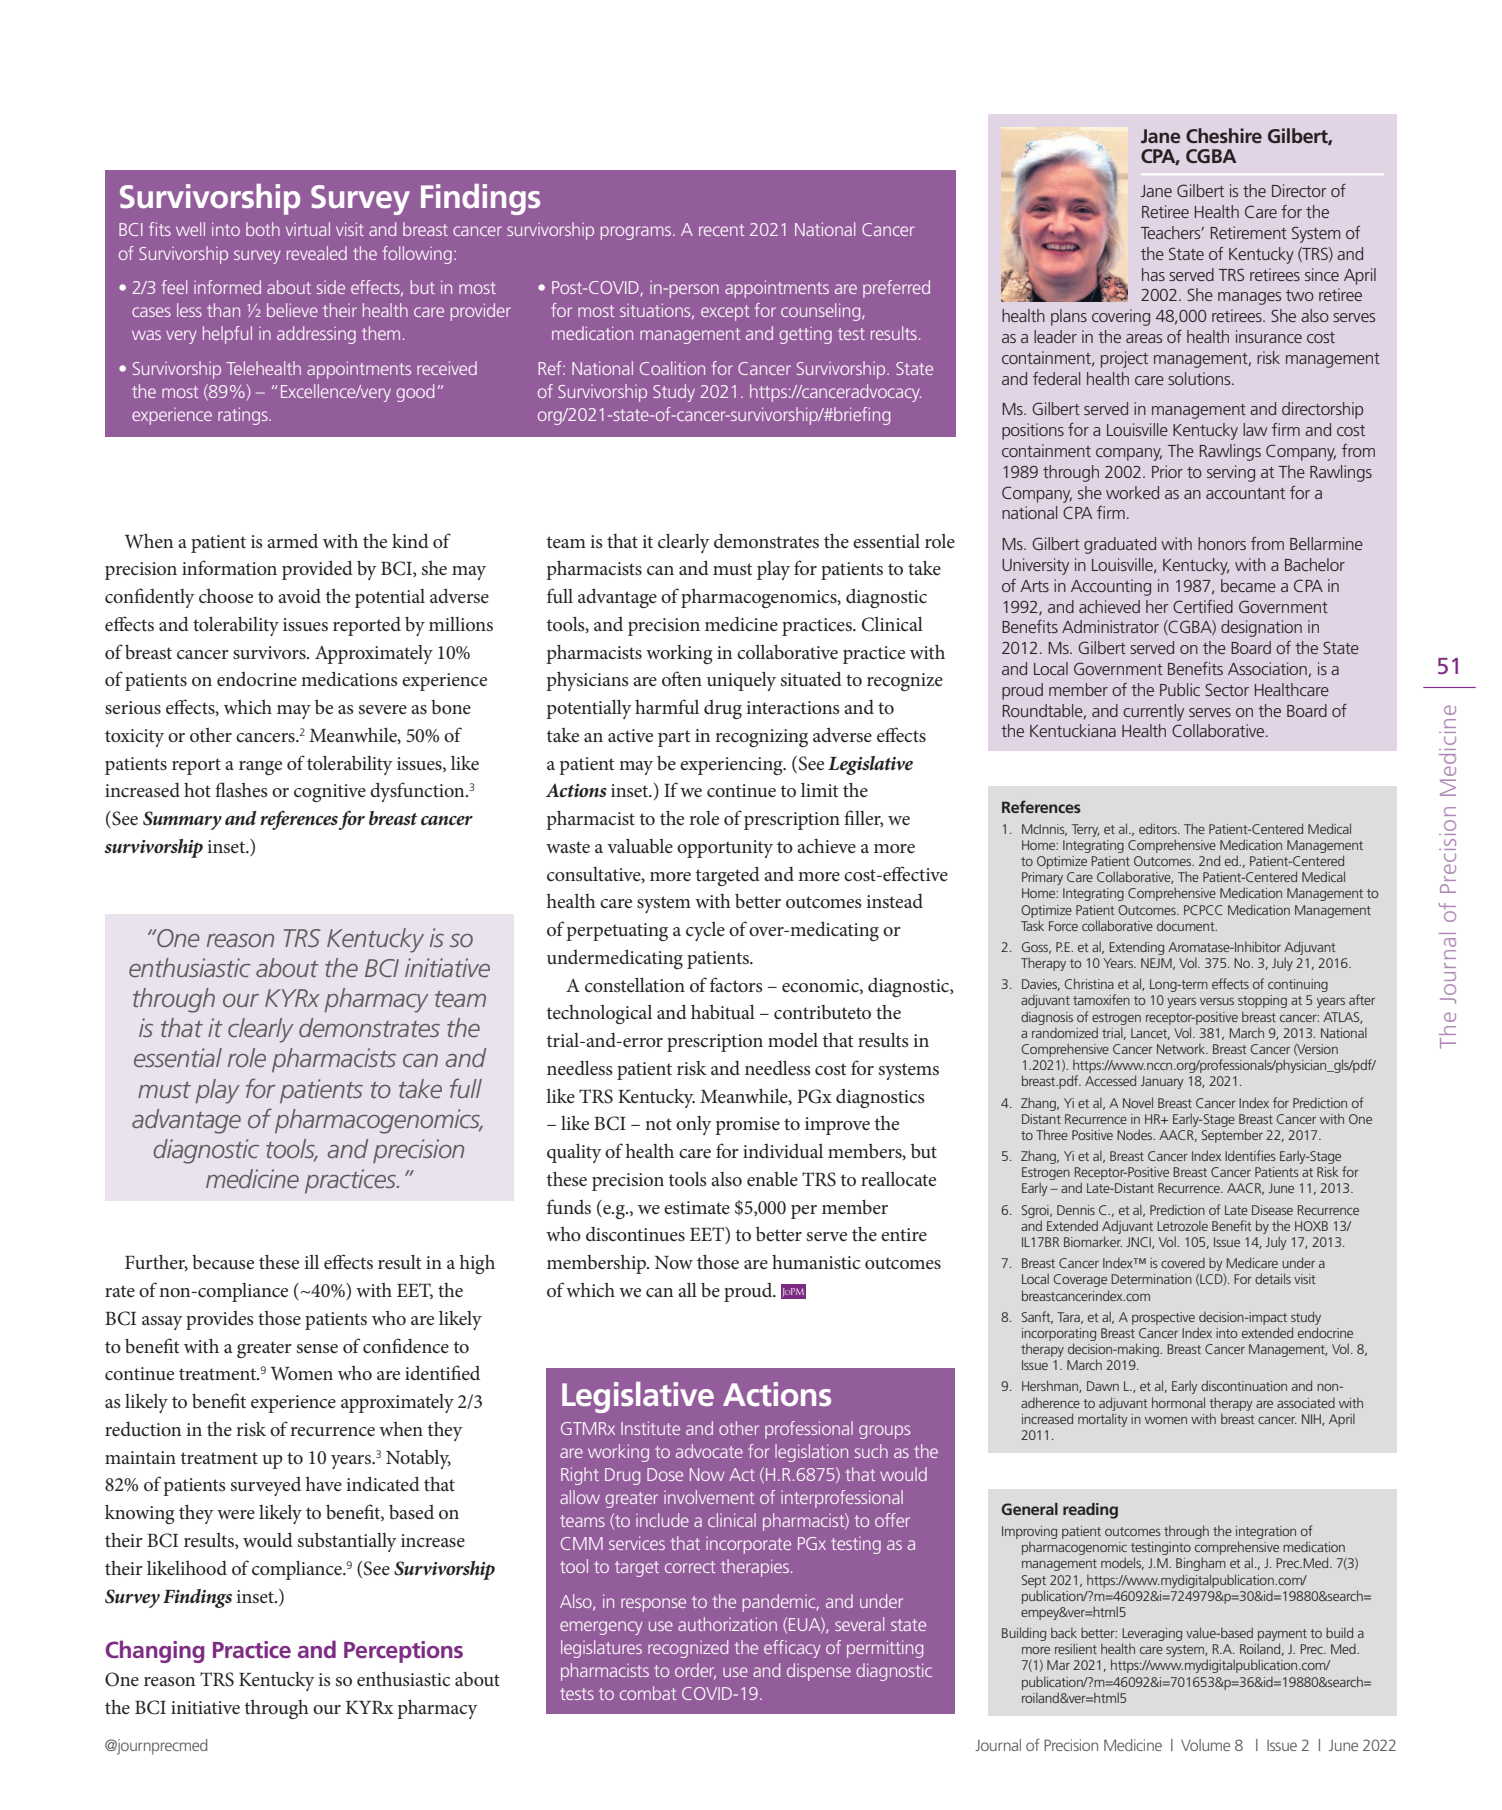  I want to click on both, so click(263, 229).
